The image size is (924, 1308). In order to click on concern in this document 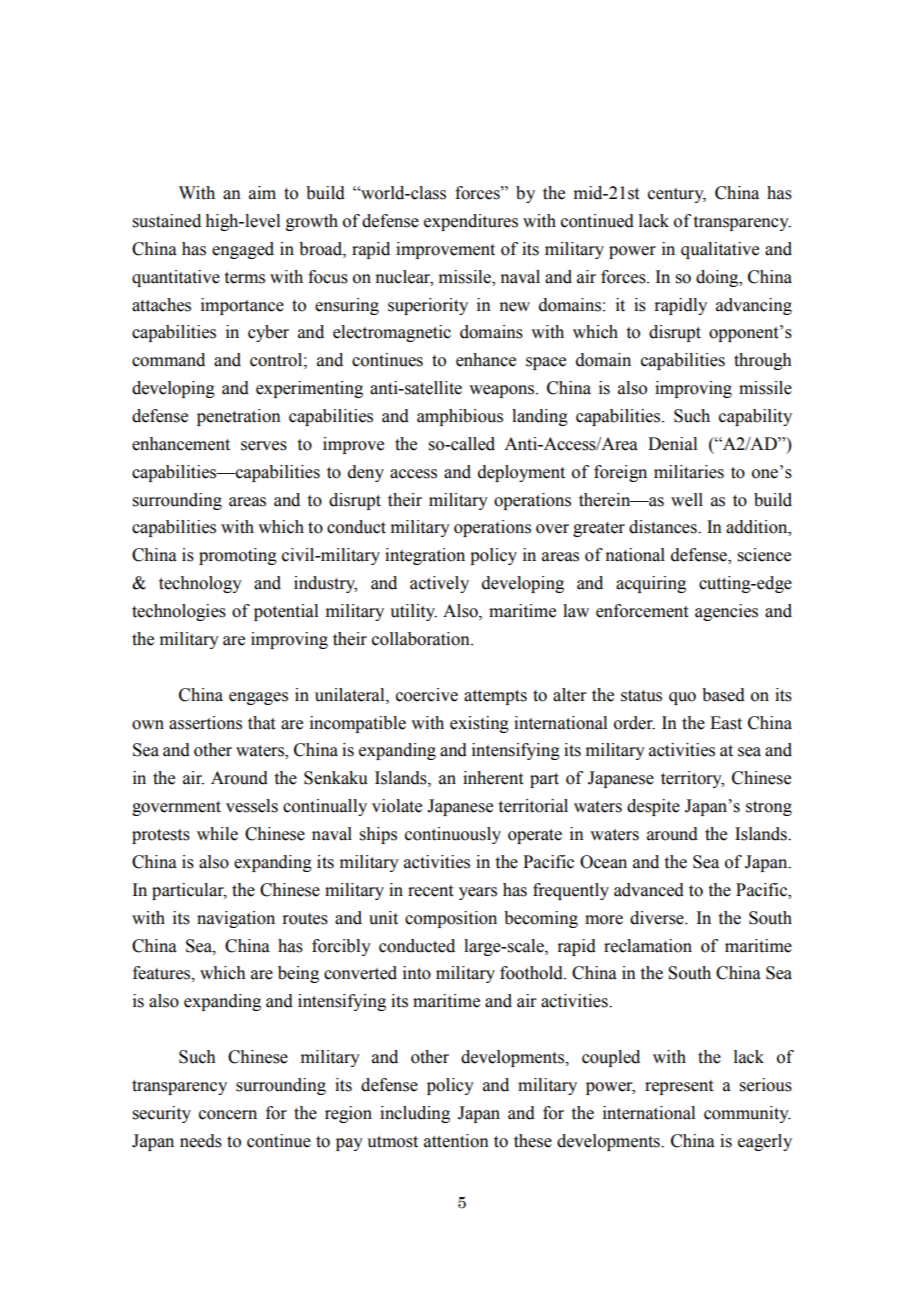, I will do `click(228, 1115)`.
